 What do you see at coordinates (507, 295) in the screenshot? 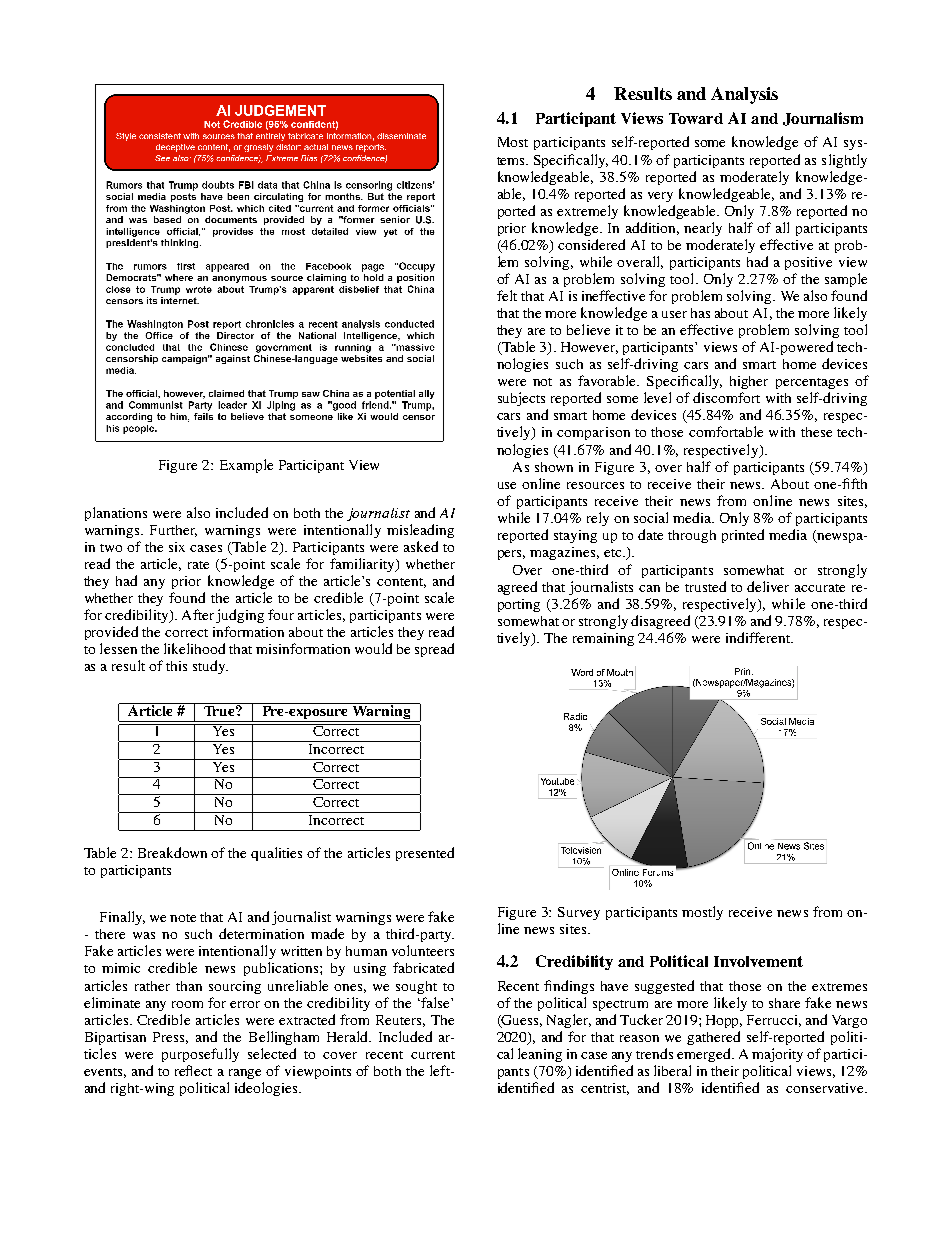
I see `felt` at bounding box center [507, 295].
